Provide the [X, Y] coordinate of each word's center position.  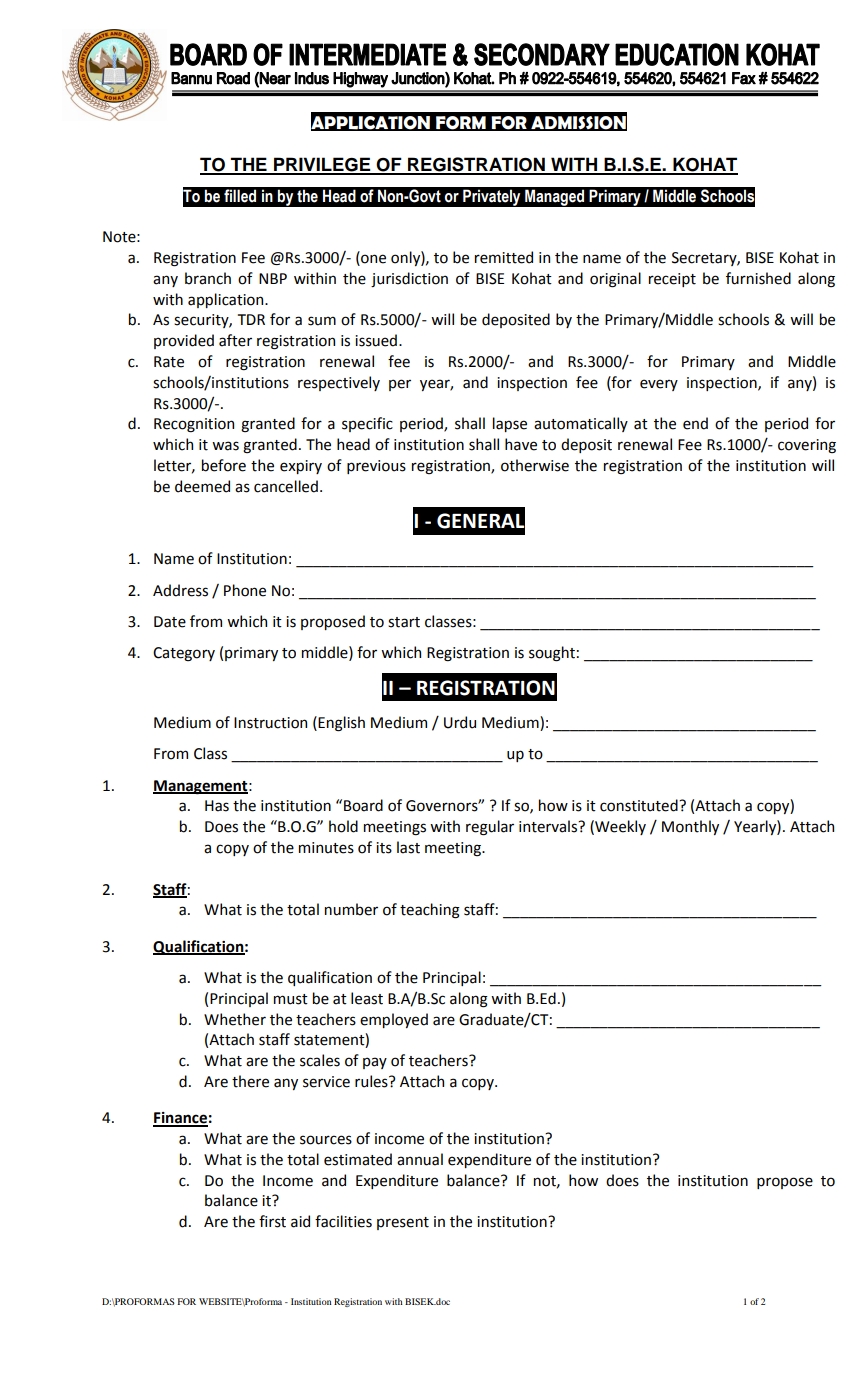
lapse [510, 424]
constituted [640, 805]
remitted [504, 257]
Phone [245, 590]
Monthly [690, 827]
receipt [672, 280]
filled [240, 196]
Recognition [194, 425]
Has [217, 806]
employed [394, 1020]
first [272, 1221]
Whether [235, 1019]
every [659, 385]
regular [490, 828]
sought [552, 654]
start [404, 622]
